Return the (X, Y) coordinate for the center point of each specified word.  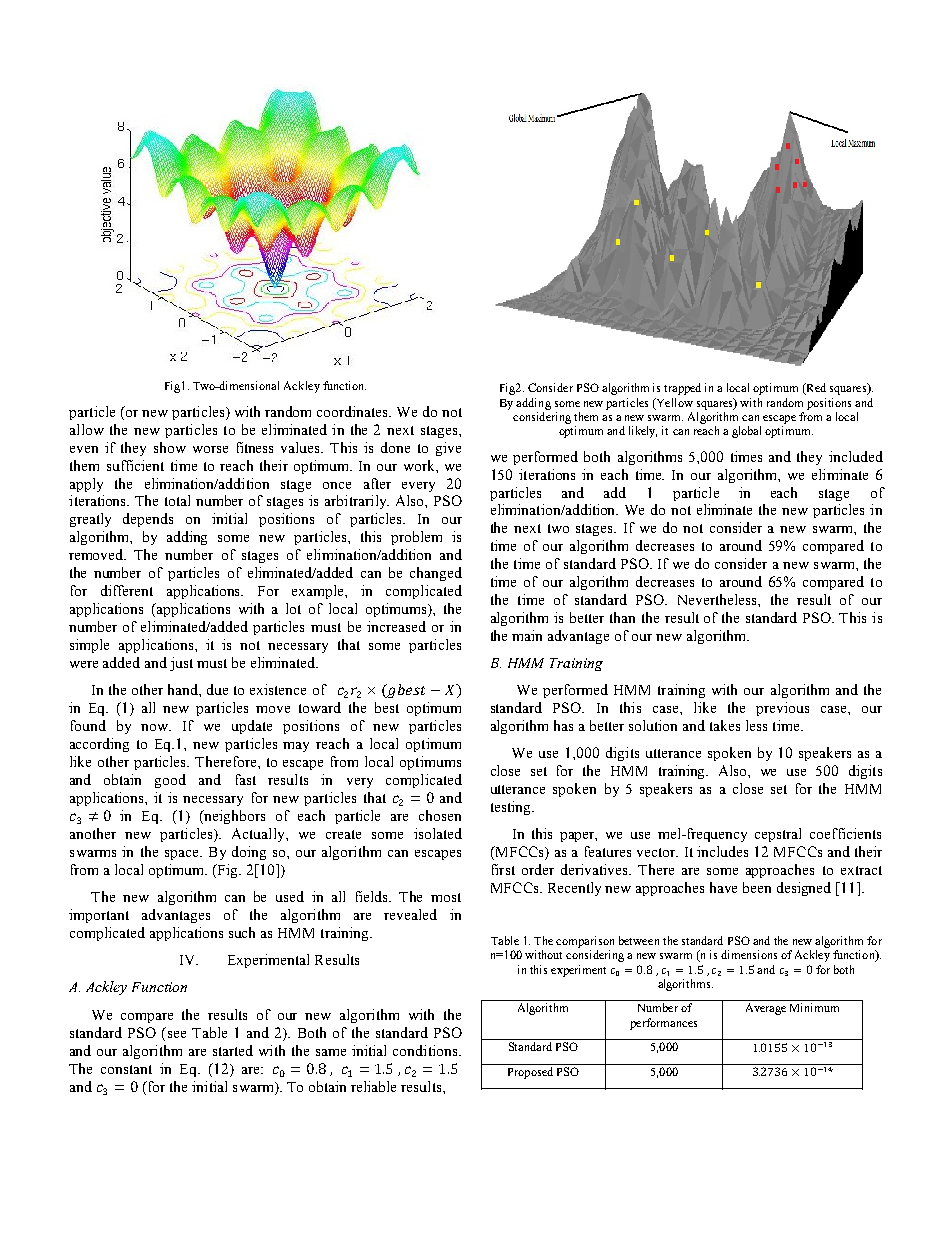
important (99, 916)
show (170, 447)
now (156, 727)
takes (725, 725)
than (622, 617)
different (127, 590)
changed (436, 574)
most (446, 897)
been (757, 887)
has (563, 725)
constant (126, 1069)
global (746, 432)
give (448, 449)
